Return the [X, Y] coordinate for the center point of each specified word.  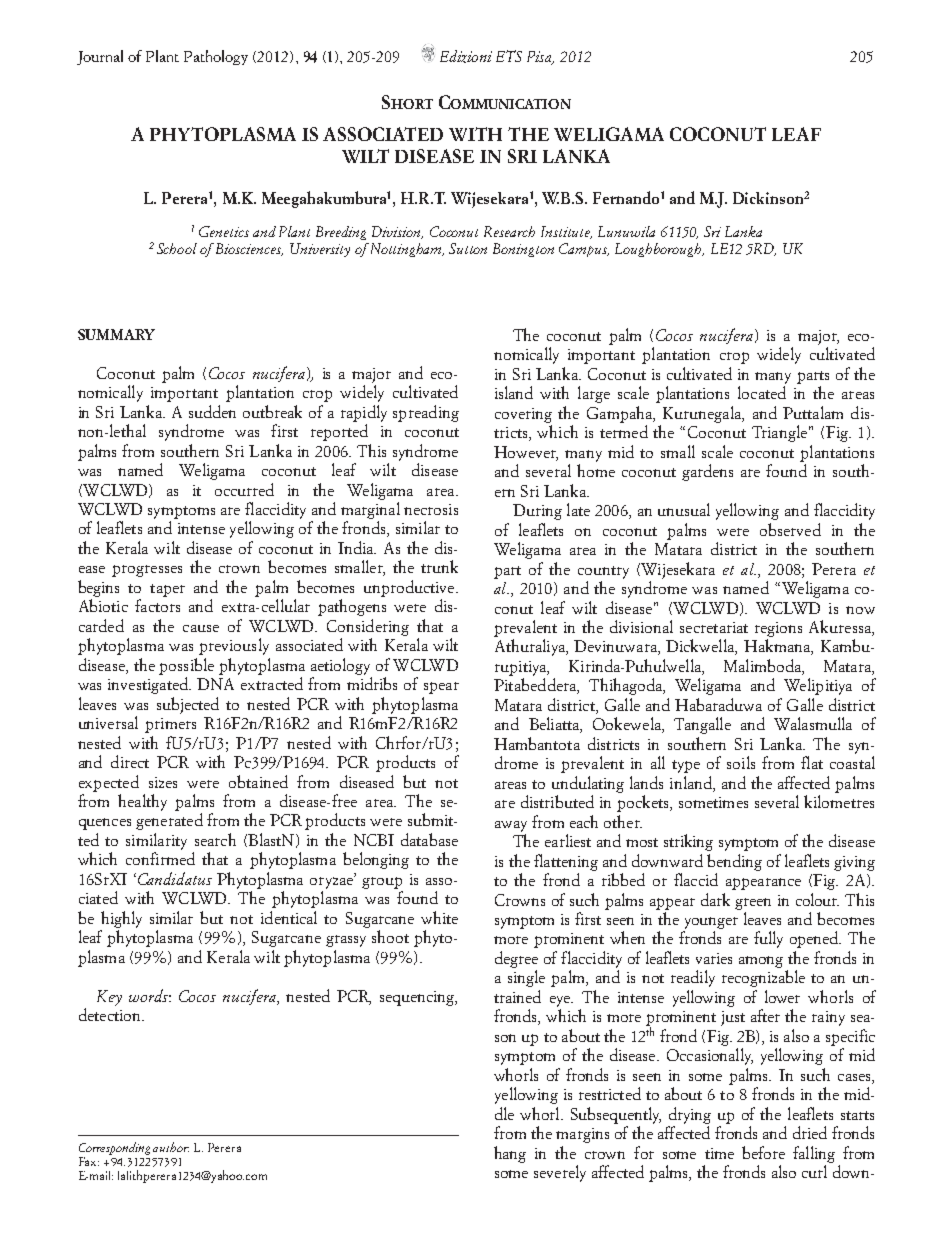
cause [201, 628]
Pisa [540, 57]
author [171, 1147]
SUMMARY [116, 334]
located [762, 392]
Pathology [216, 57]
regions [778, 629]
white [439, 917]
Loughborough [659, 250]
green [753, 904]
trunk [439, 566]
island [514, 392]
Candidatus [173, 878]
